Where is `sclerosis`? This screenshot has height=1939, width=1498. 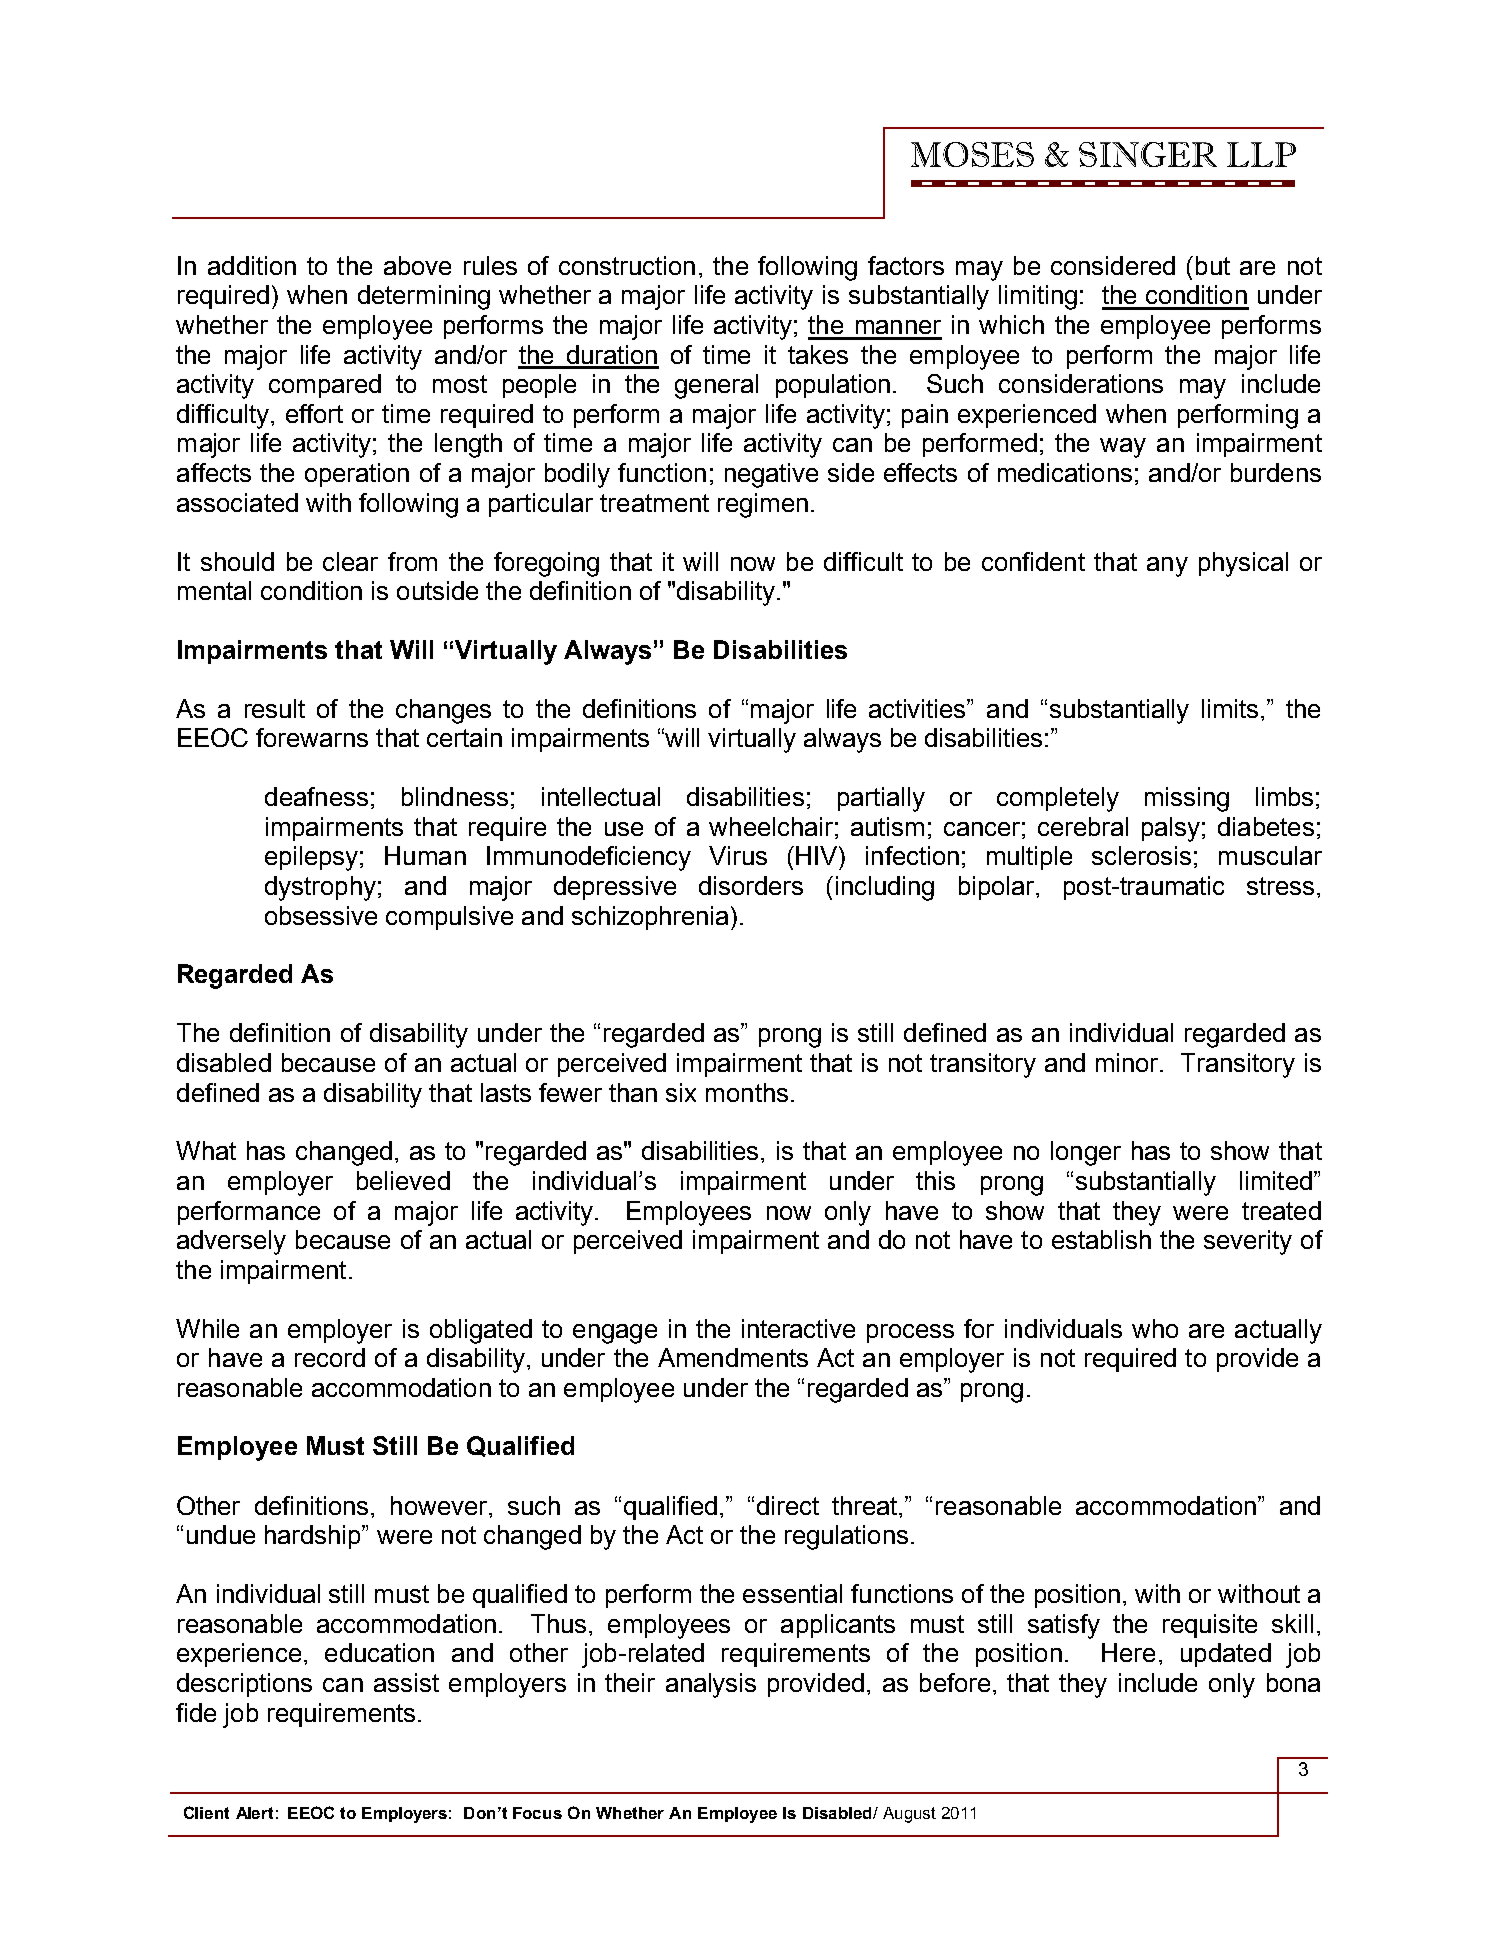
sclerosis is located at coordinates (1141, 855).
